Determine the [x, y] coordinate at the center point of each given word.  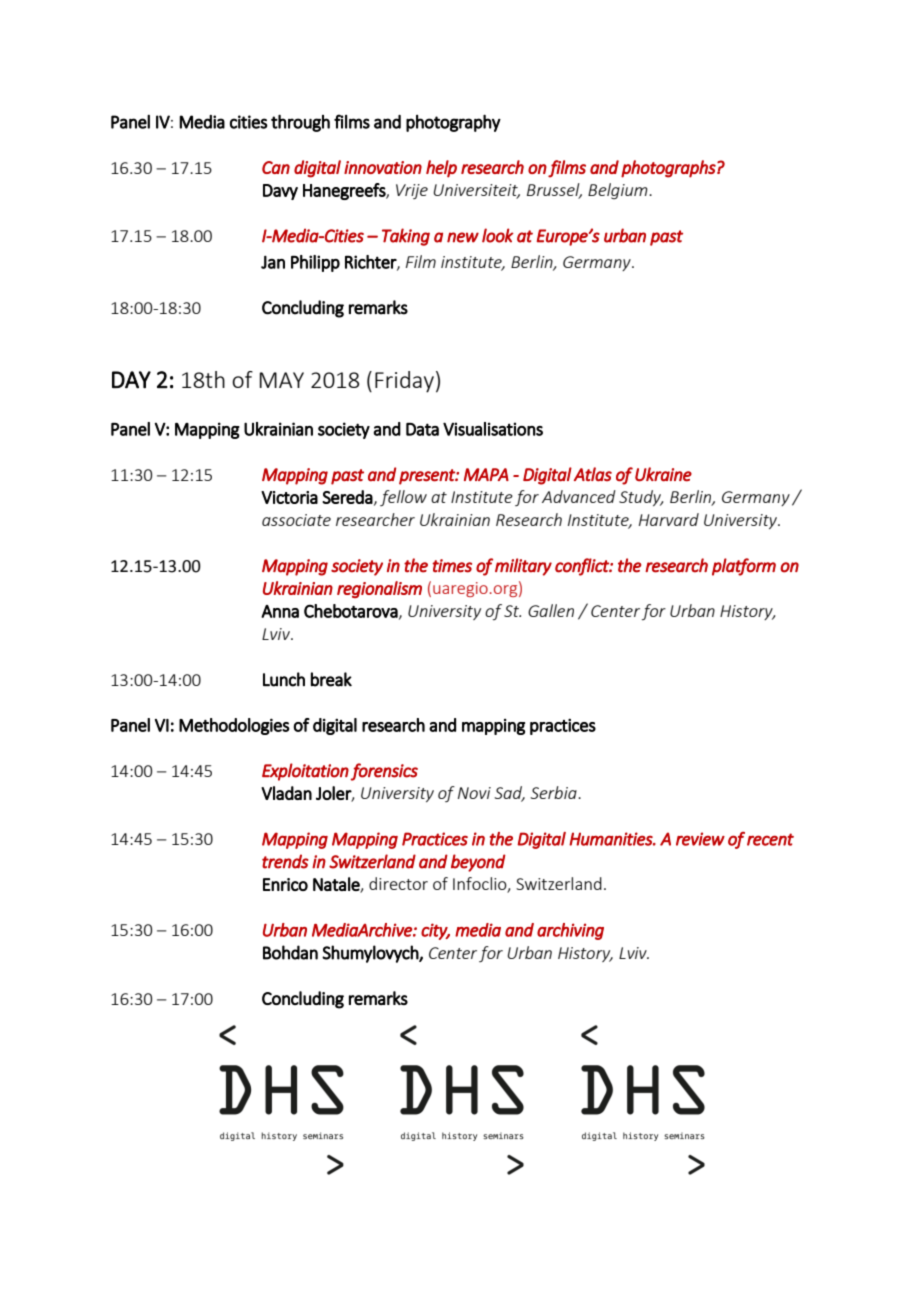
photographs [669, 169]
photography [453, 123]
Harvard [669, 519]
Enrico [285, 884]
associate [296, 520]
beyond [478, 863]
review [700, 839]
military [523, 567]
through [300, 123]
